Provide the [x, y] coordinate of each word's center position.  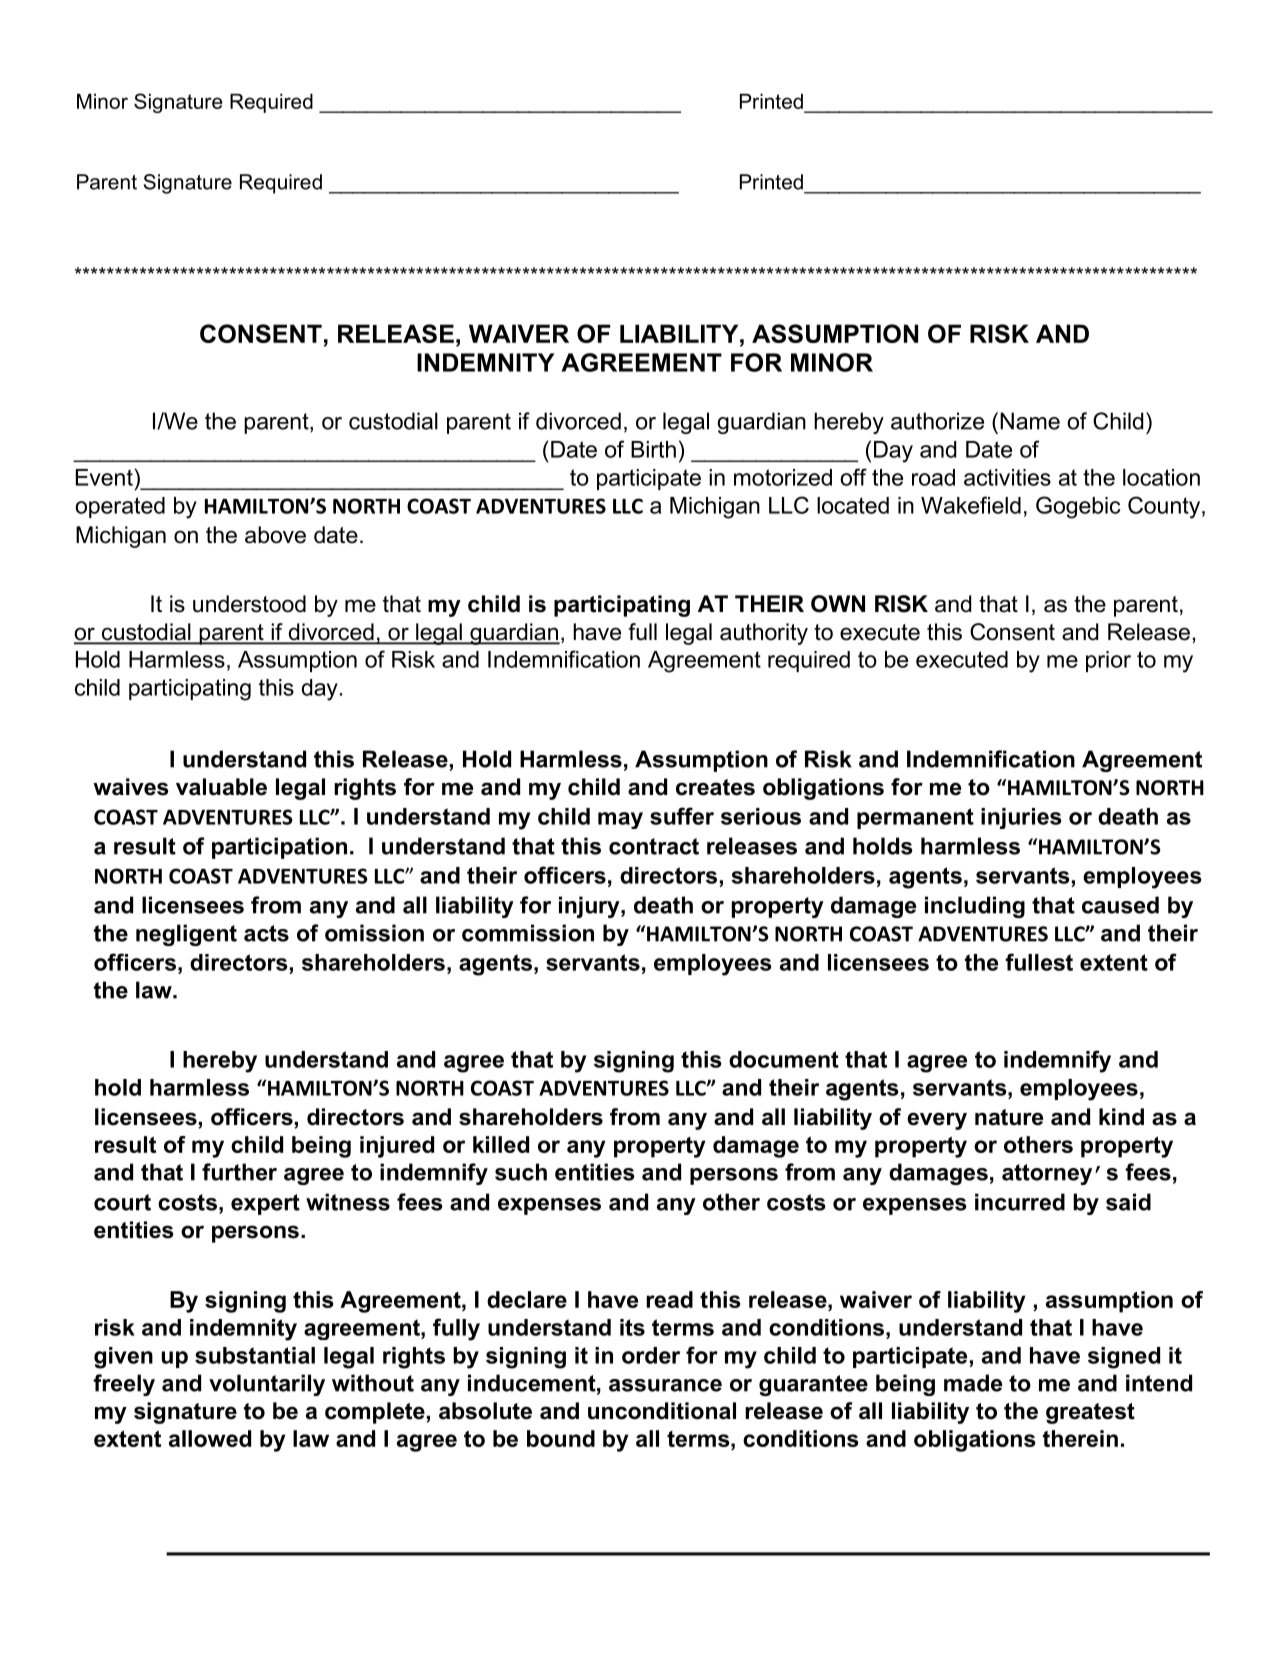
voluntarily [267, 1385]
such [521, 1172]
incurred [1020, 1202]
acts [266, 933]
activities [1007, 477]
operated [120, 507]
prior [1108, 661]
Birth [653, 449]
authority [764, 634]
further [239, 1172]
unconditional [662, 1411]
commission [528, 933]
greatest [1090, 1413]
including [975, 907]
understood [249, 604]
